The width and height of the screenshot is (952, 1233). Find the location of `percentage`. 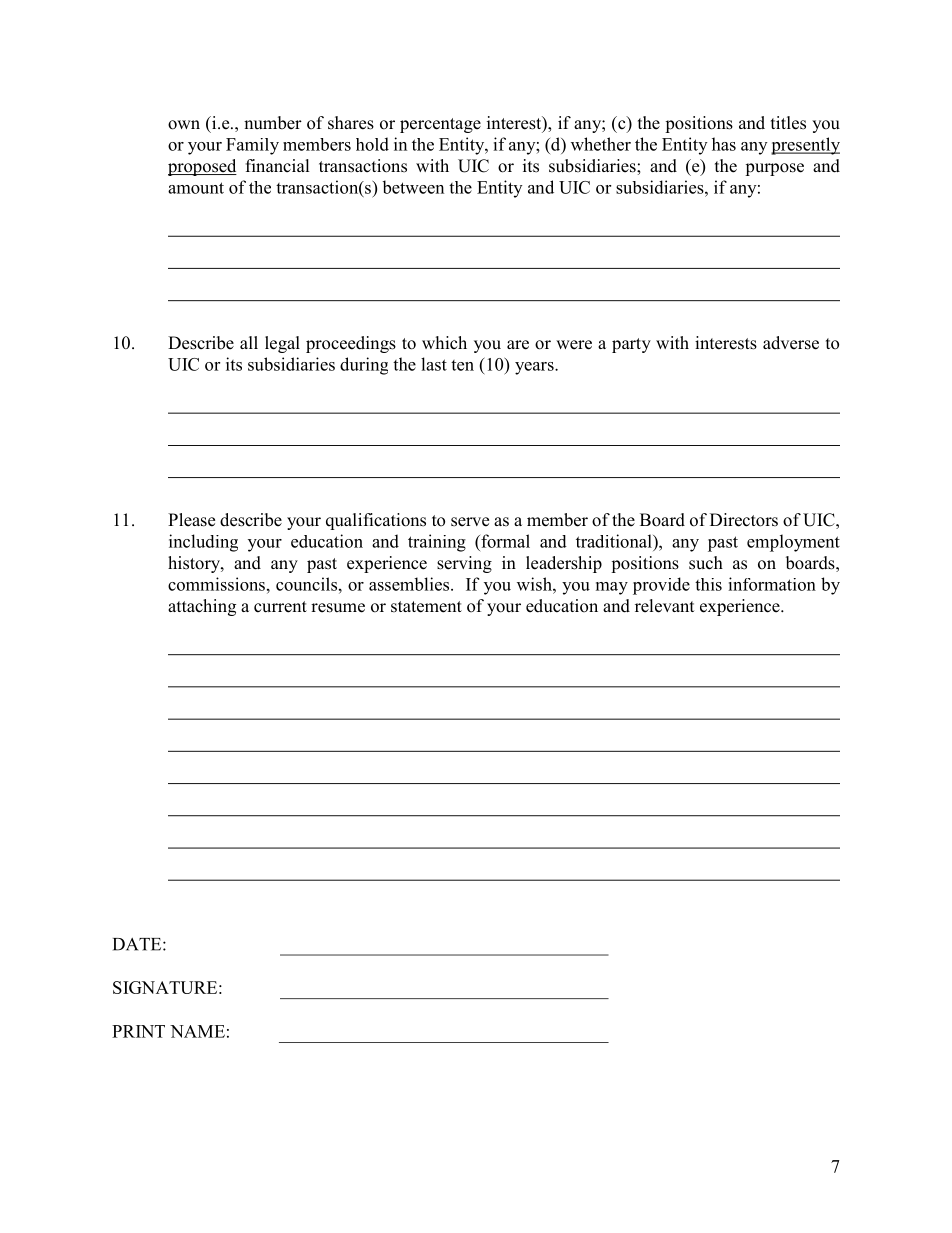

percentage is located at coordinates (440, 125).
